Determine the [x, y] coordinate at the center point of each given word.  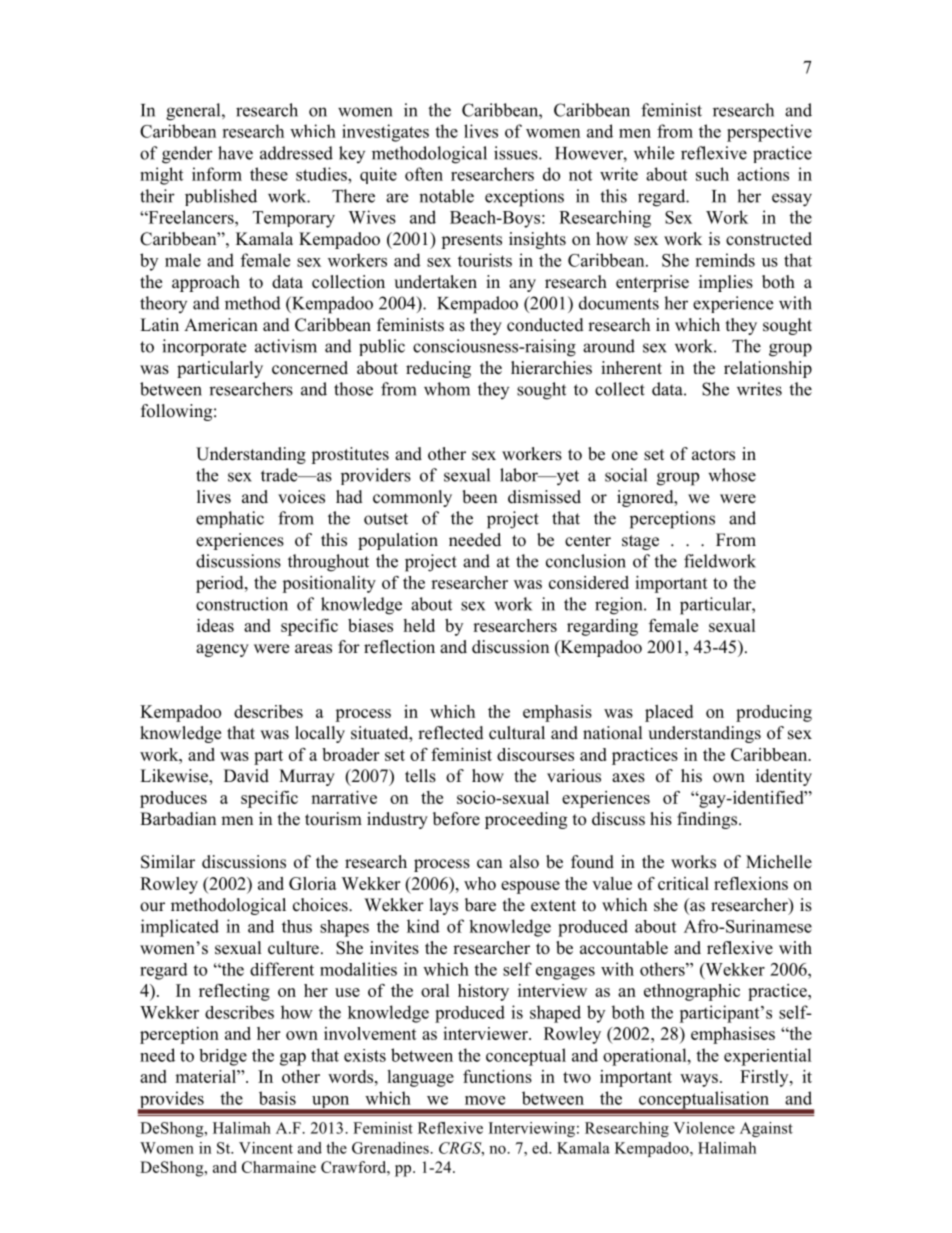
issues [517, 153]
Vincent [266, 1148]
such [712, 174]
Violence [704, 1128]
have [235, 153]
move [485, 1100]
